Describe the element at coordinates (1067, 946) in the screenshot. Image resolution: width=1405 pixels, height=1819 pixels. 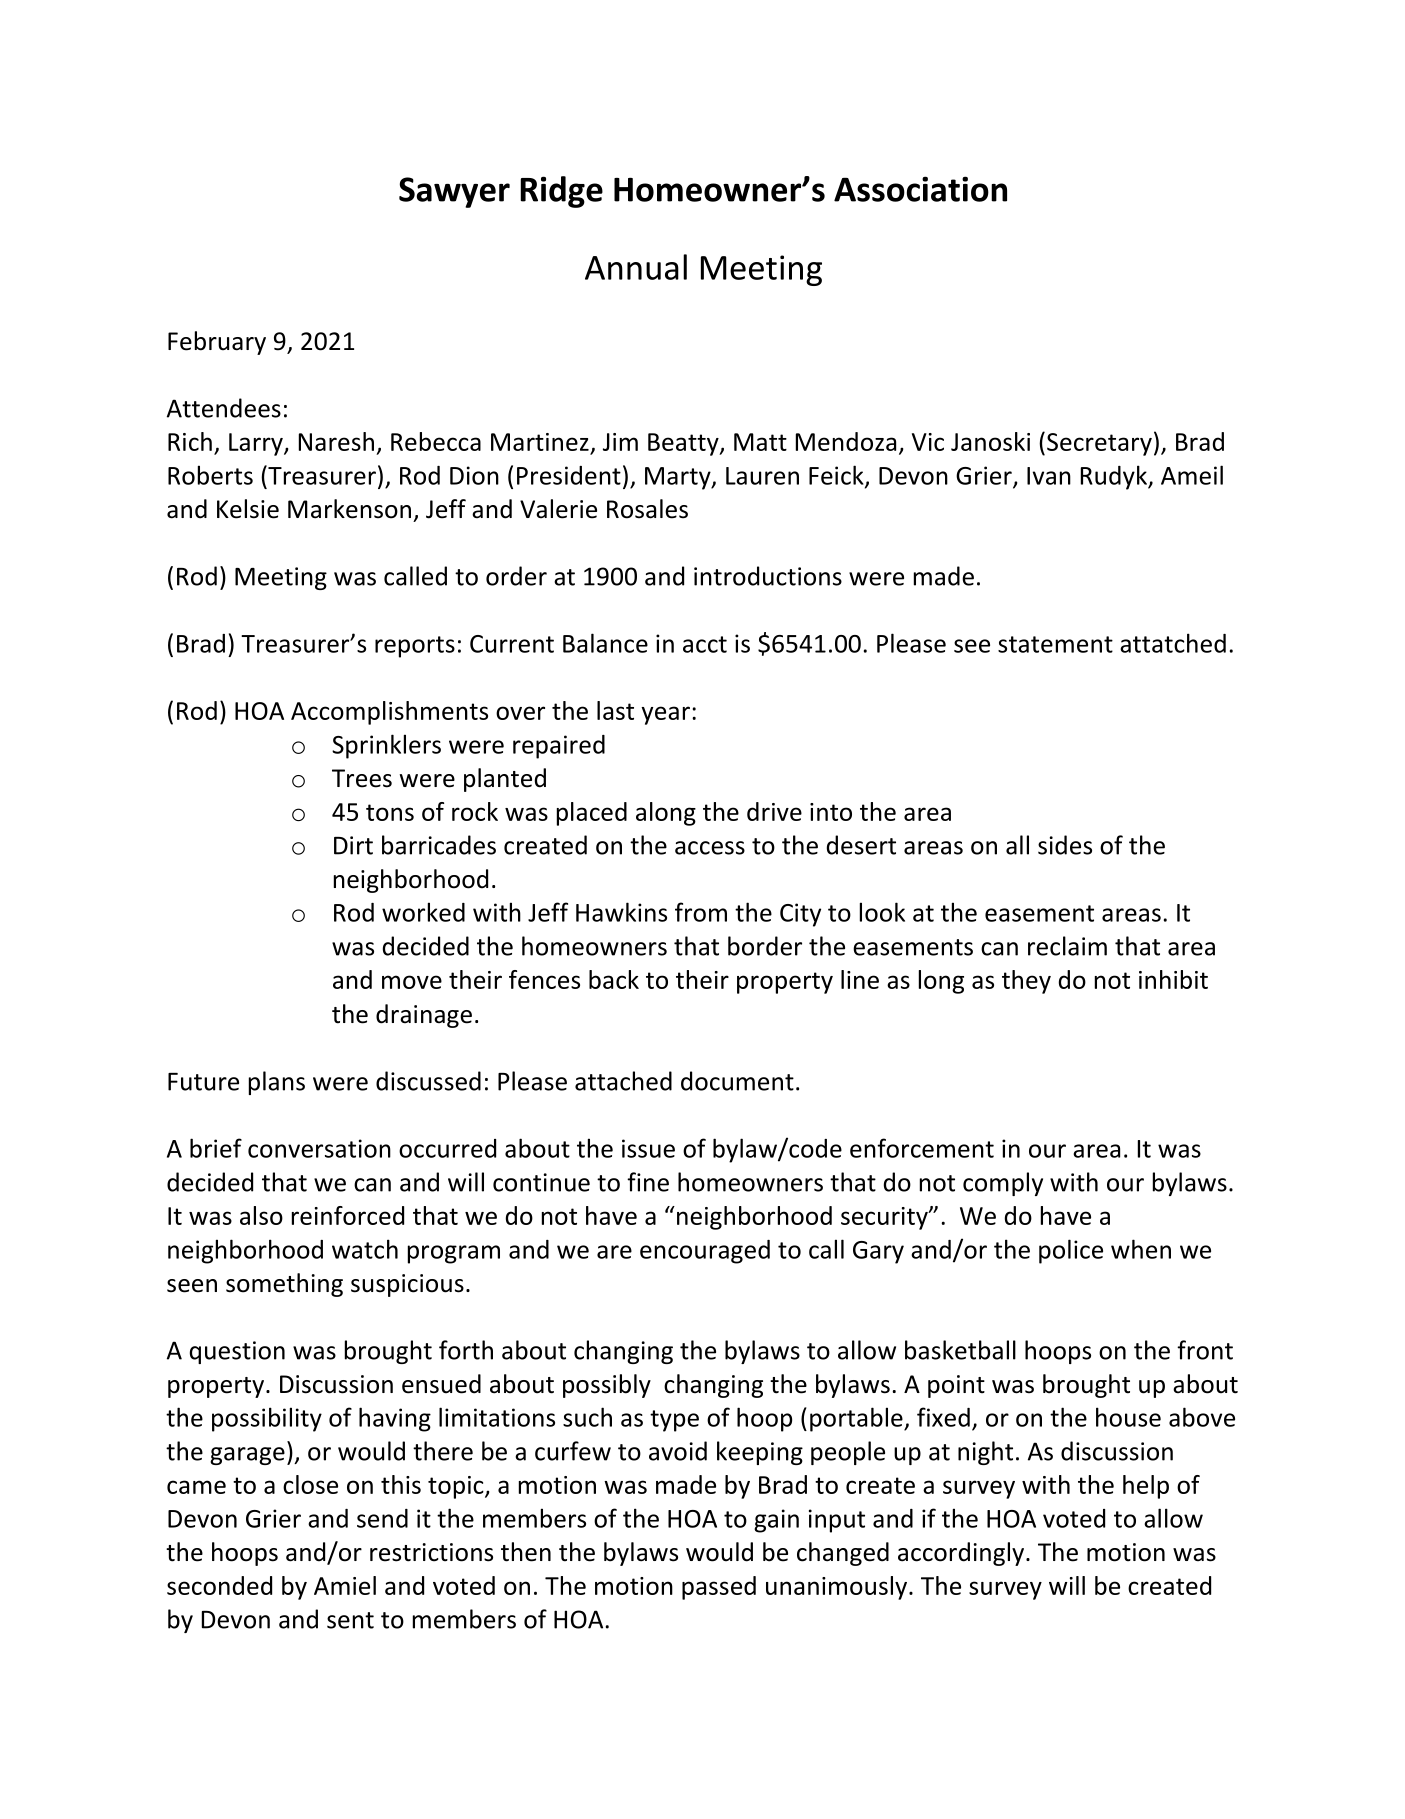
I see `reclaim` at that location.
